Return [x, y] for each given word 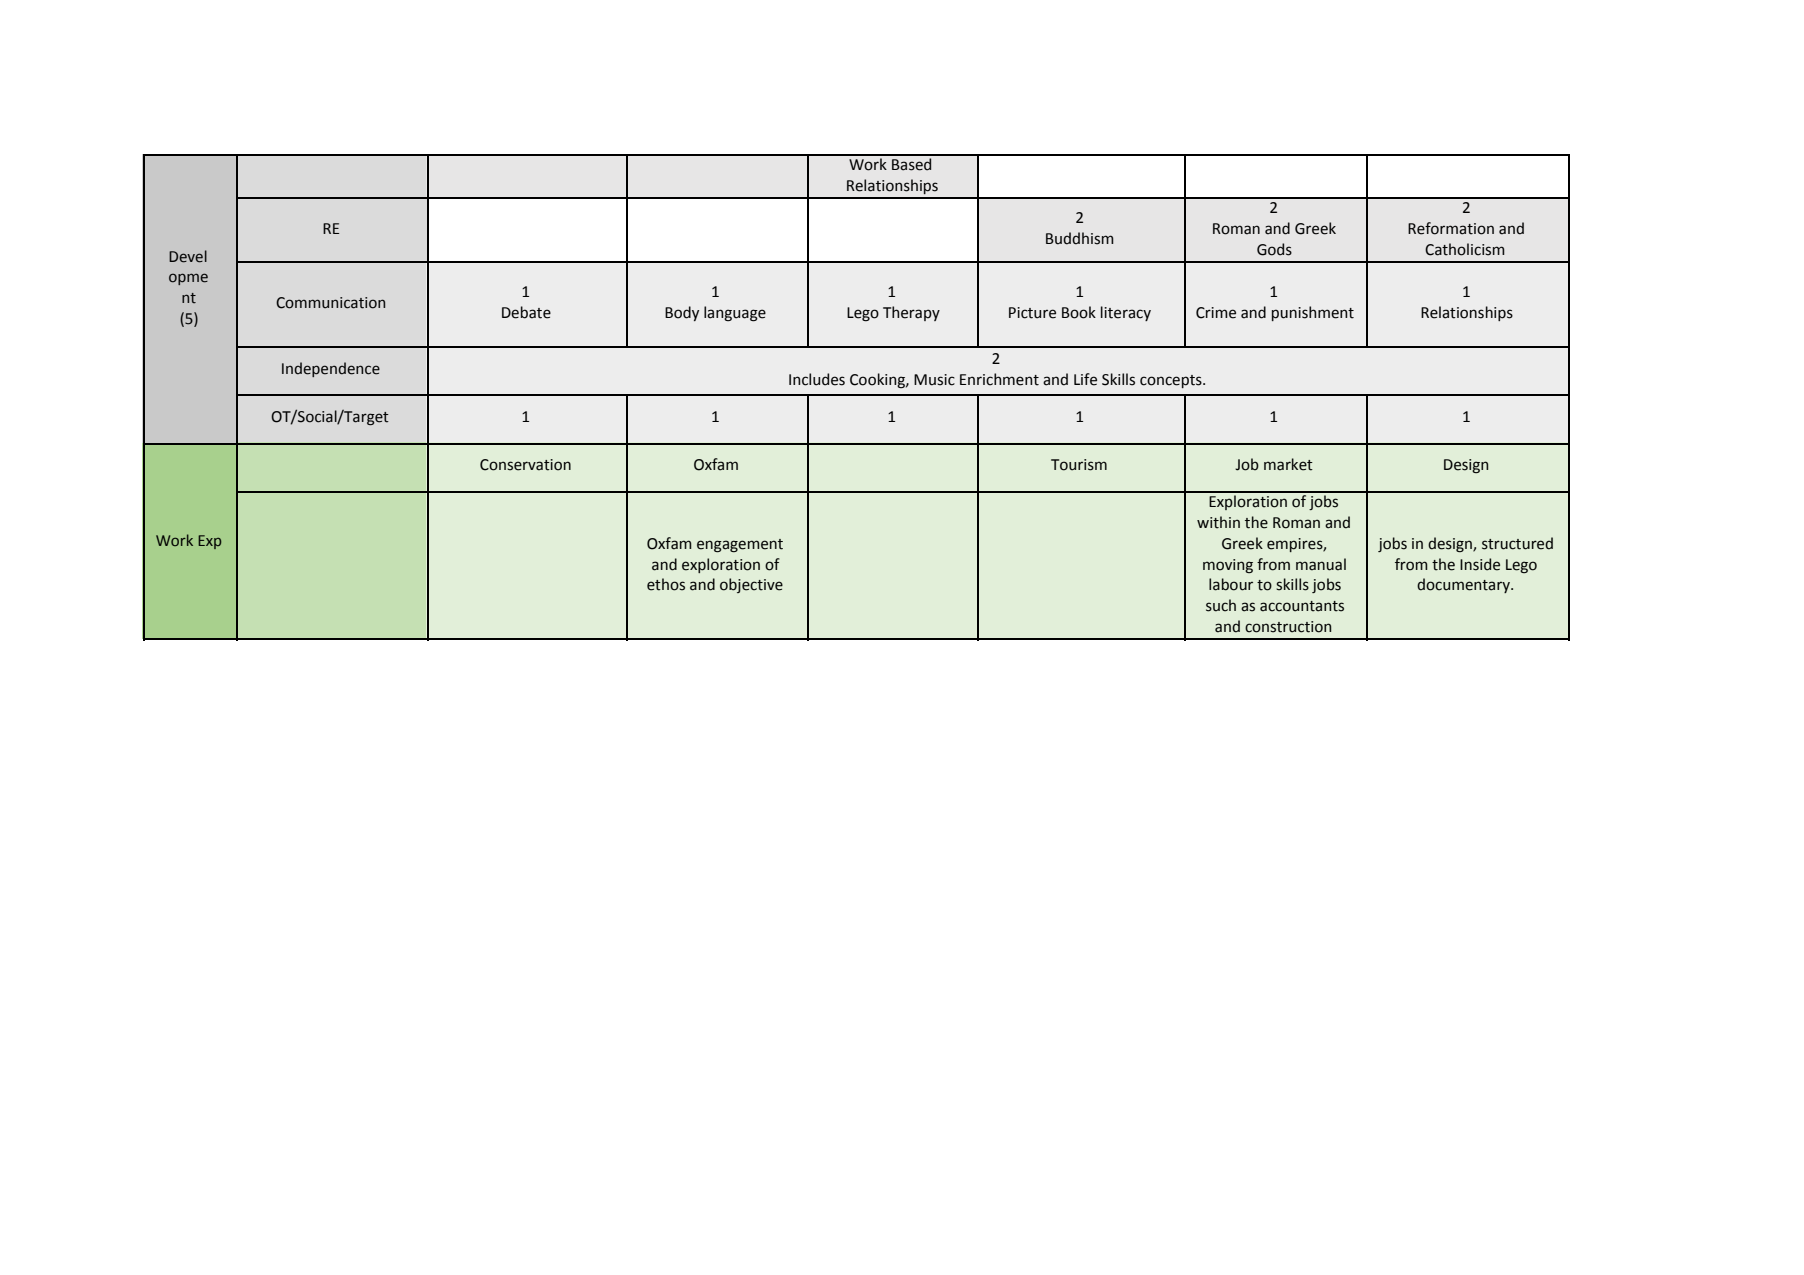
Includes [817, 379]
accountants [1302, 606]
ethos [666, 584]
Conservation [525, 465]
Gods [1274, 249]
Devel [188, 256]
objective [751, 585]
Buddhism [1080, 238]
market [1288, 464]
